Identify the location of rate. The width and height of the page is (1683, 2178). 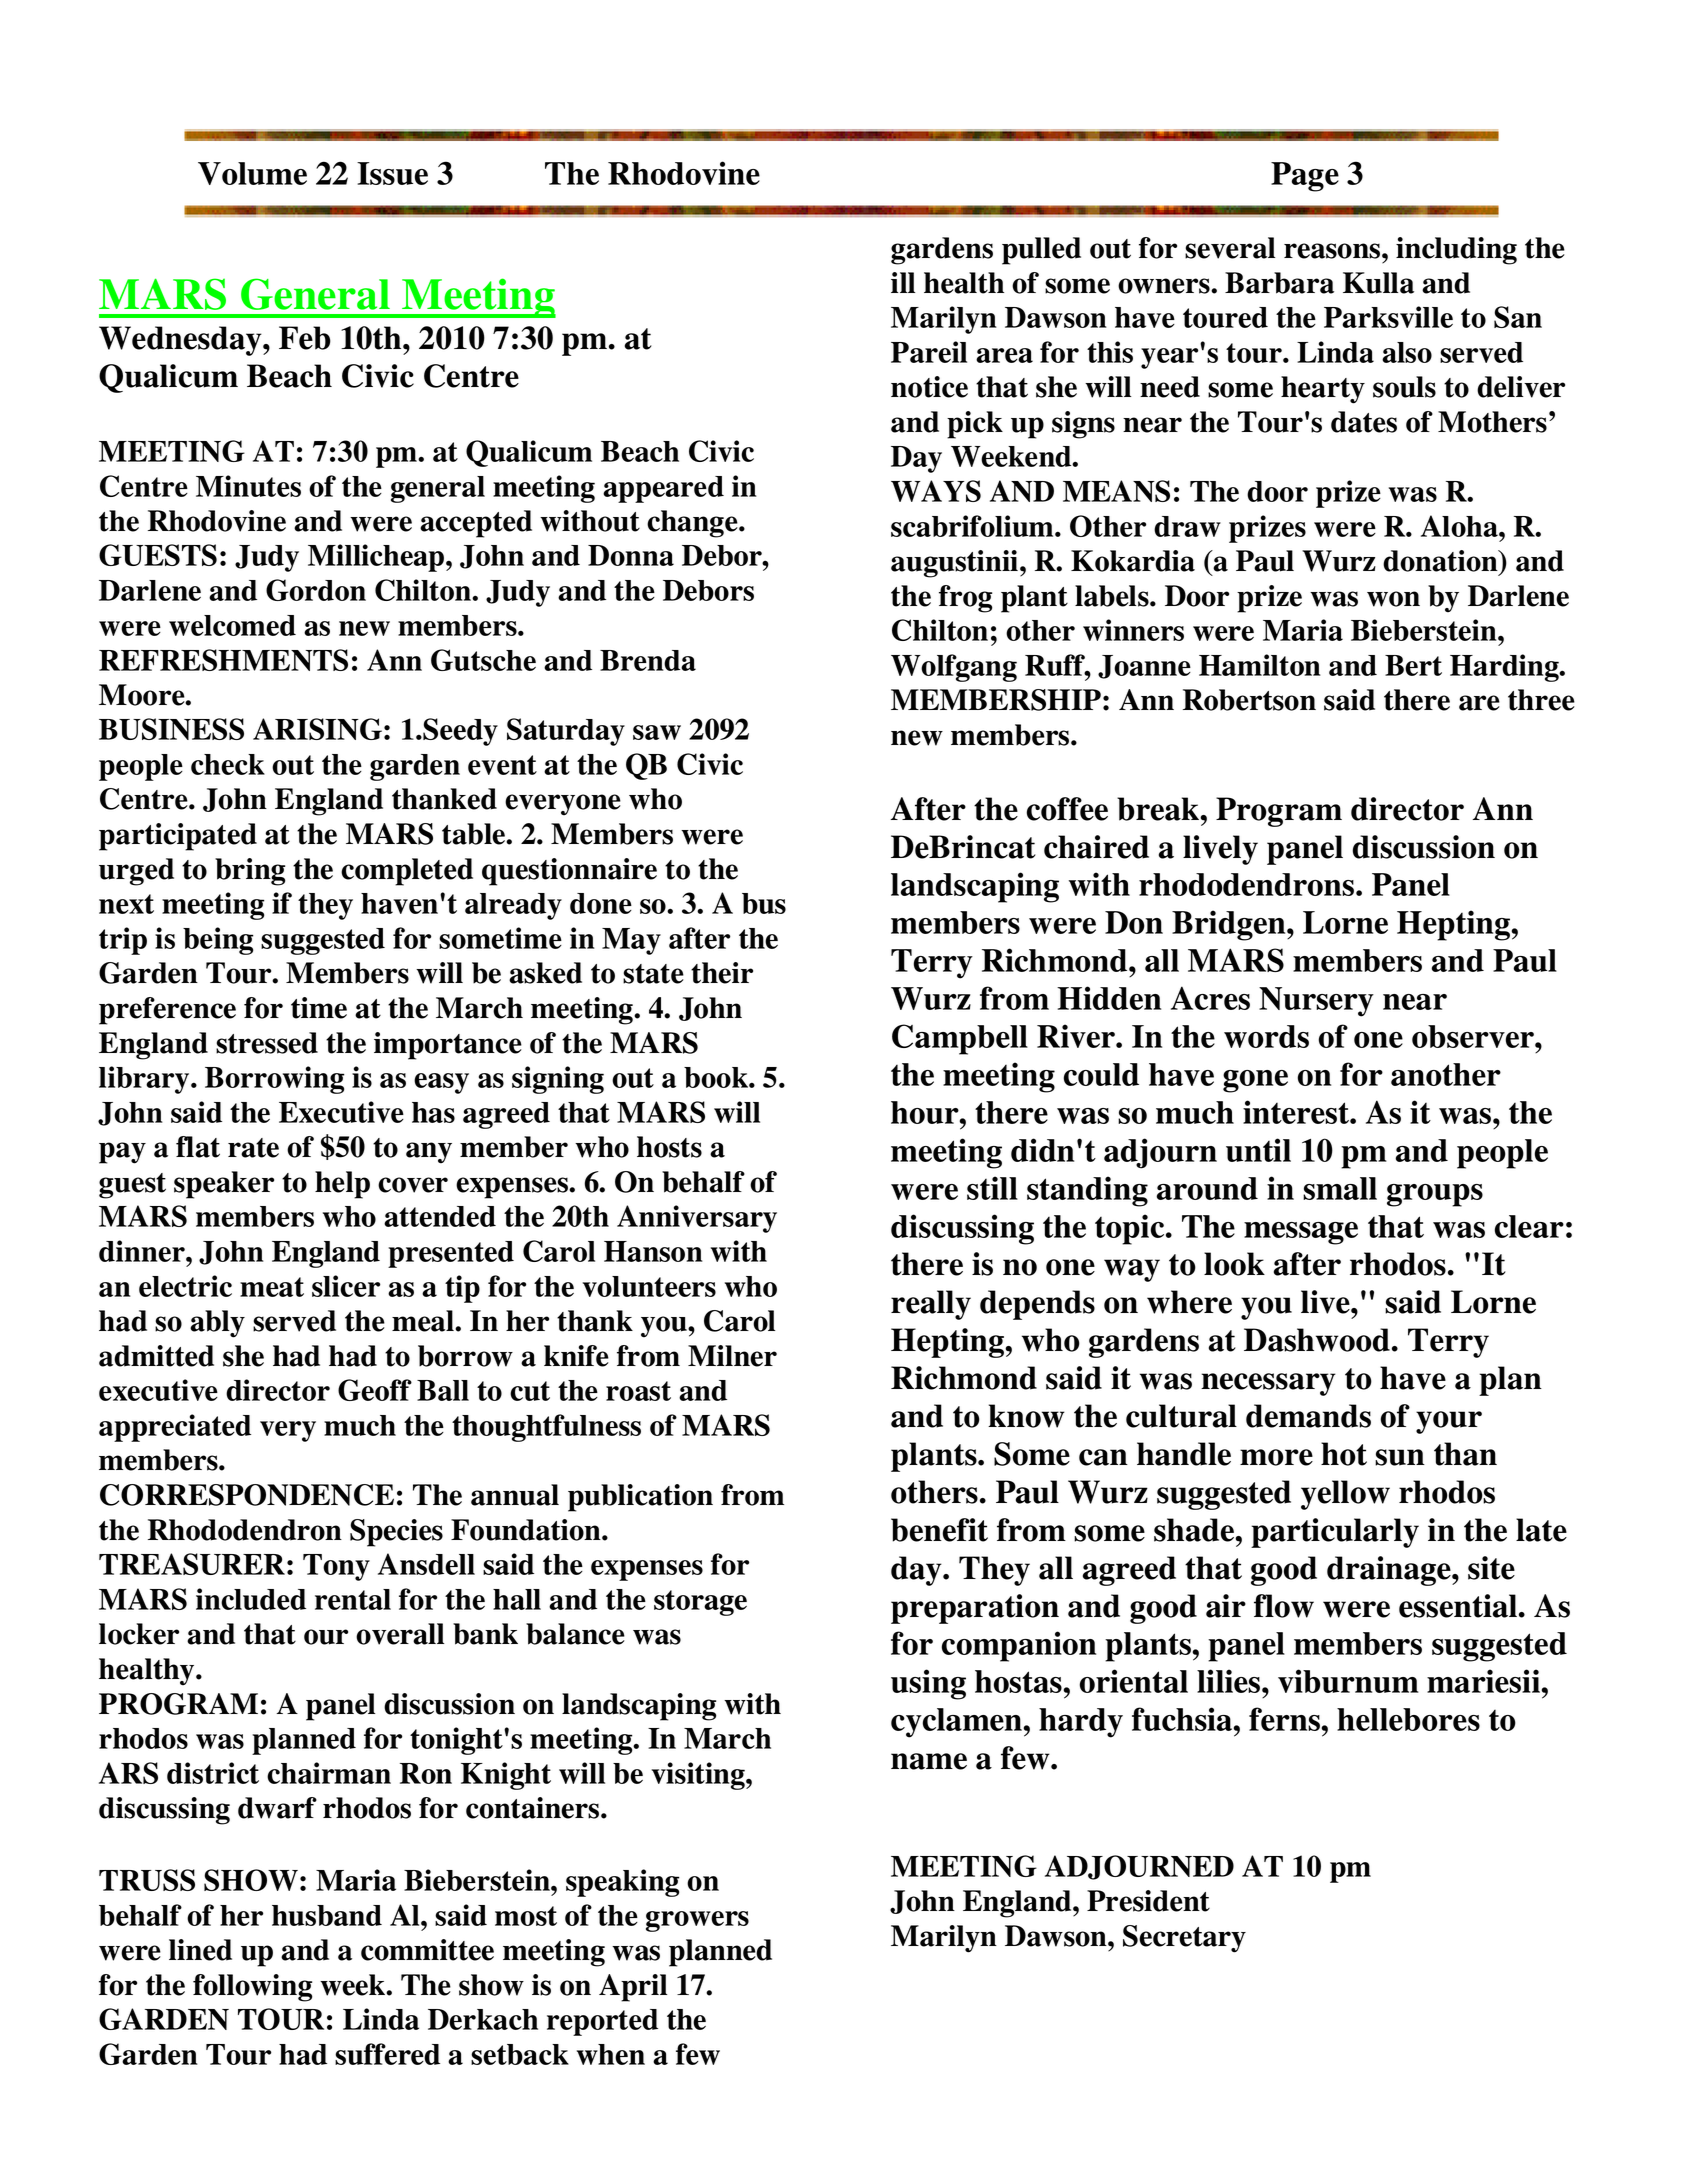
(253, 1148).
